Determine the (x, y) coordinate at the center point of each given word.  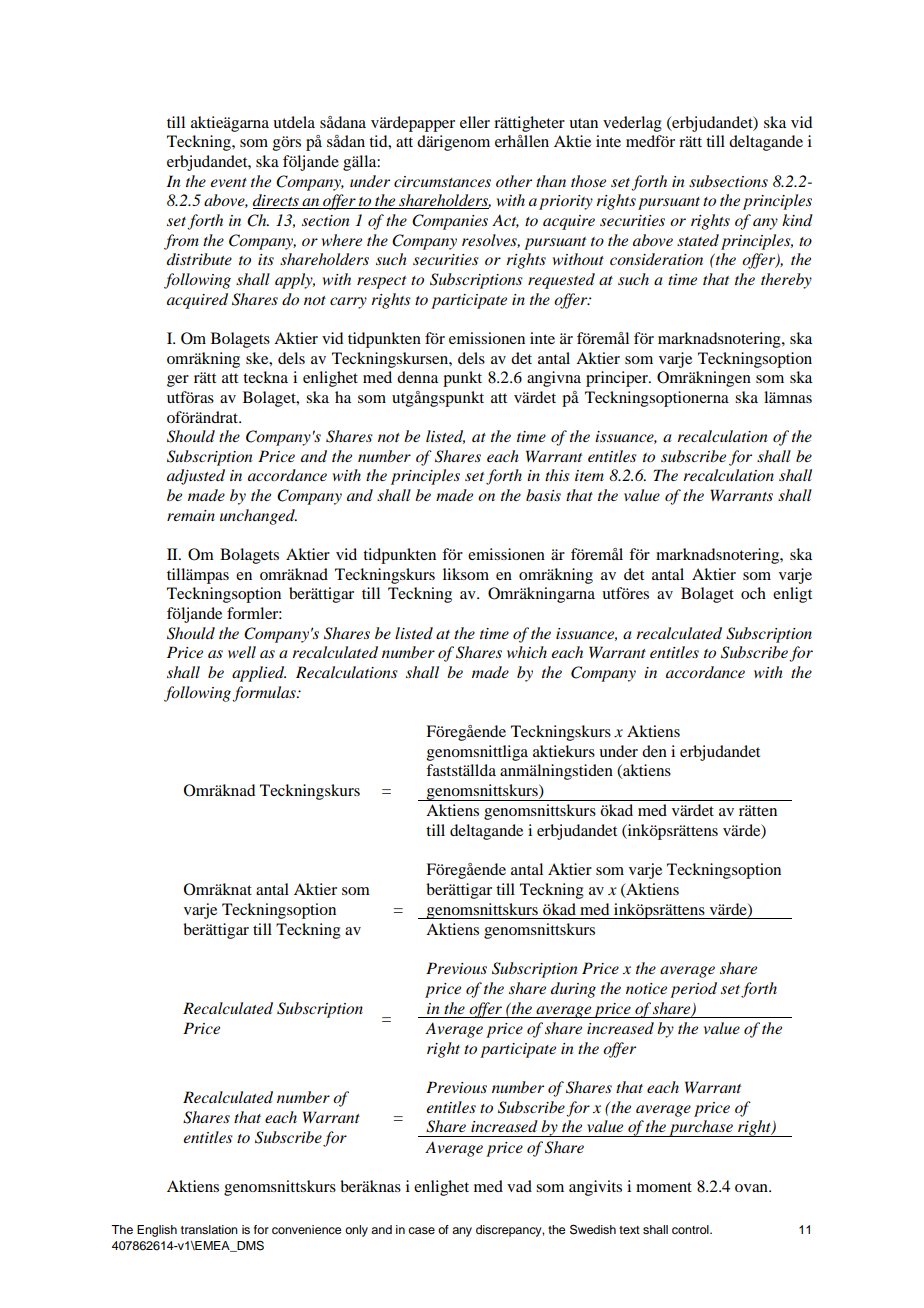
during (573, 990)
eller (475, 122)
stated (698, 240)
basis (543, 495)
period (693, 990)
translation (209, 1229)
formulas (265, 694)
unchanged (258, 517)
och (753, 593)
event (228, 182)
